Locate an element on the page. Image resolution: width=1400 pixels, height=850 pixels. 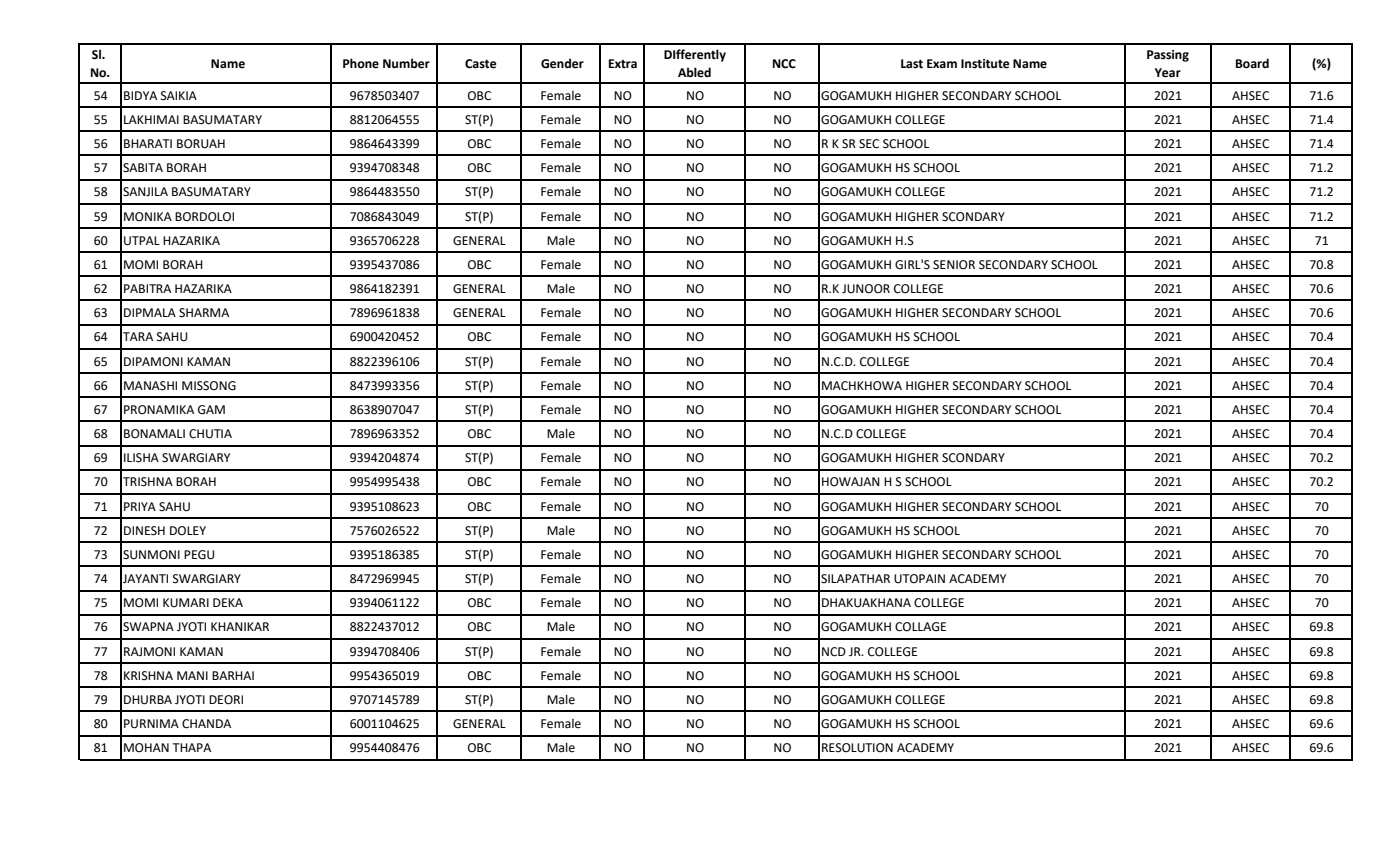
MANI is located at coordinates (192, 675).
